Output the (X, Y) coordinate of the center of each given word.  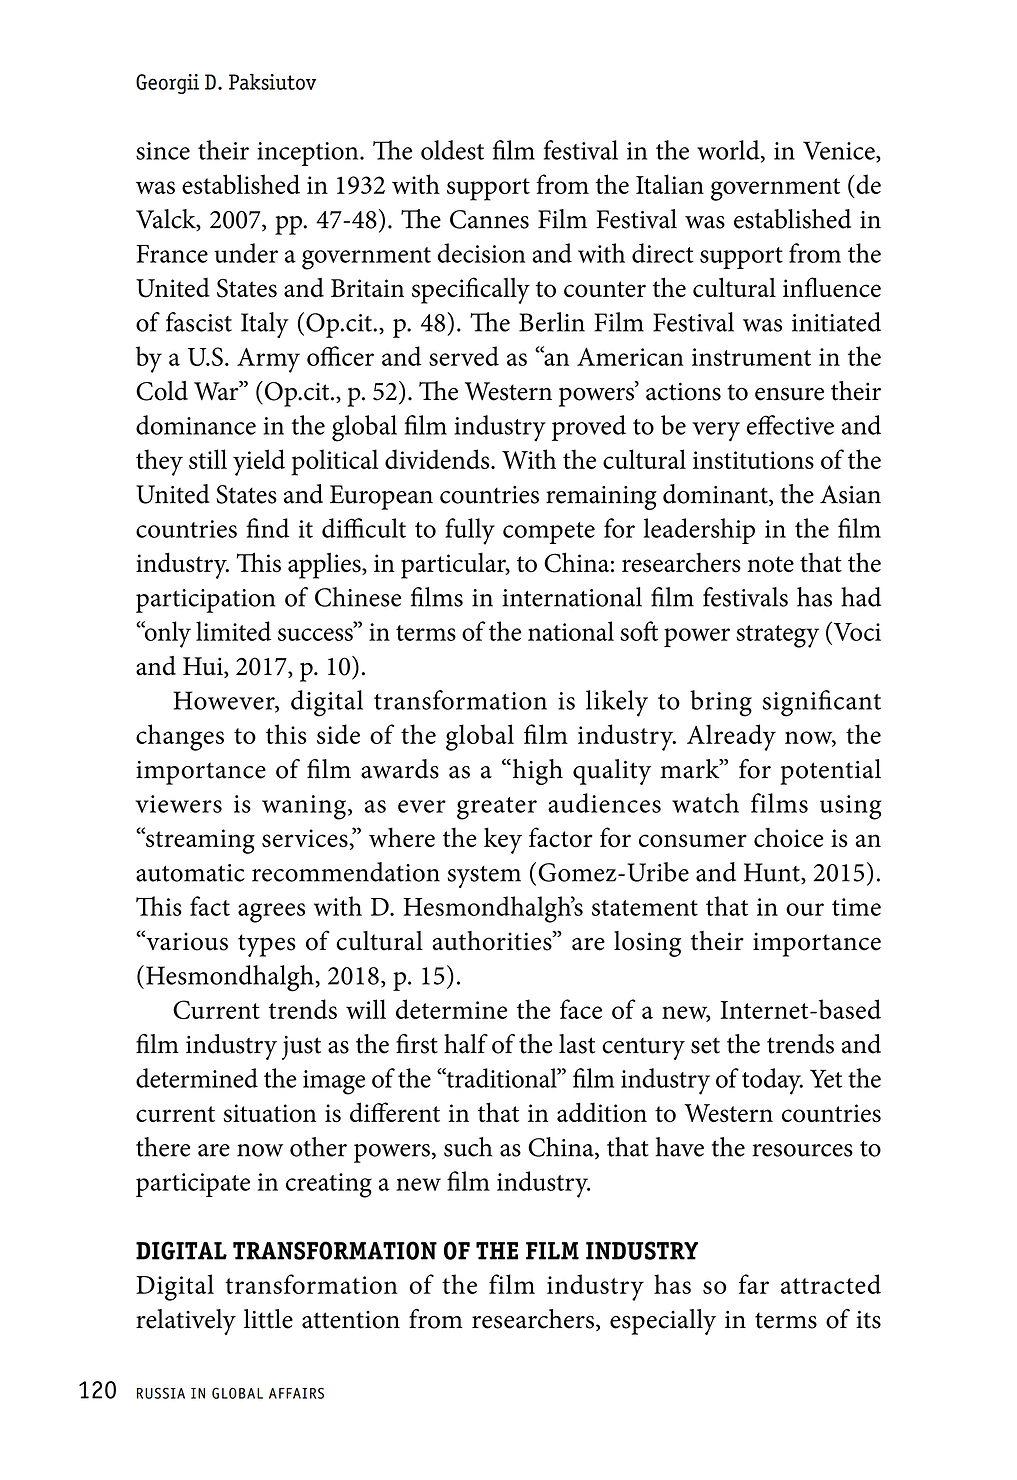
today (772, 1081)
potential (830, 772)
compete (549, 533)
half (466, 1044)
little (268, 1319)
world (729, 151)
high (536, 772)
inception (309, 154)
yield (259, 462)
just (301, 1048)
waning (304, 807)
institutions (753, 460)
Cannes (489, 219)
